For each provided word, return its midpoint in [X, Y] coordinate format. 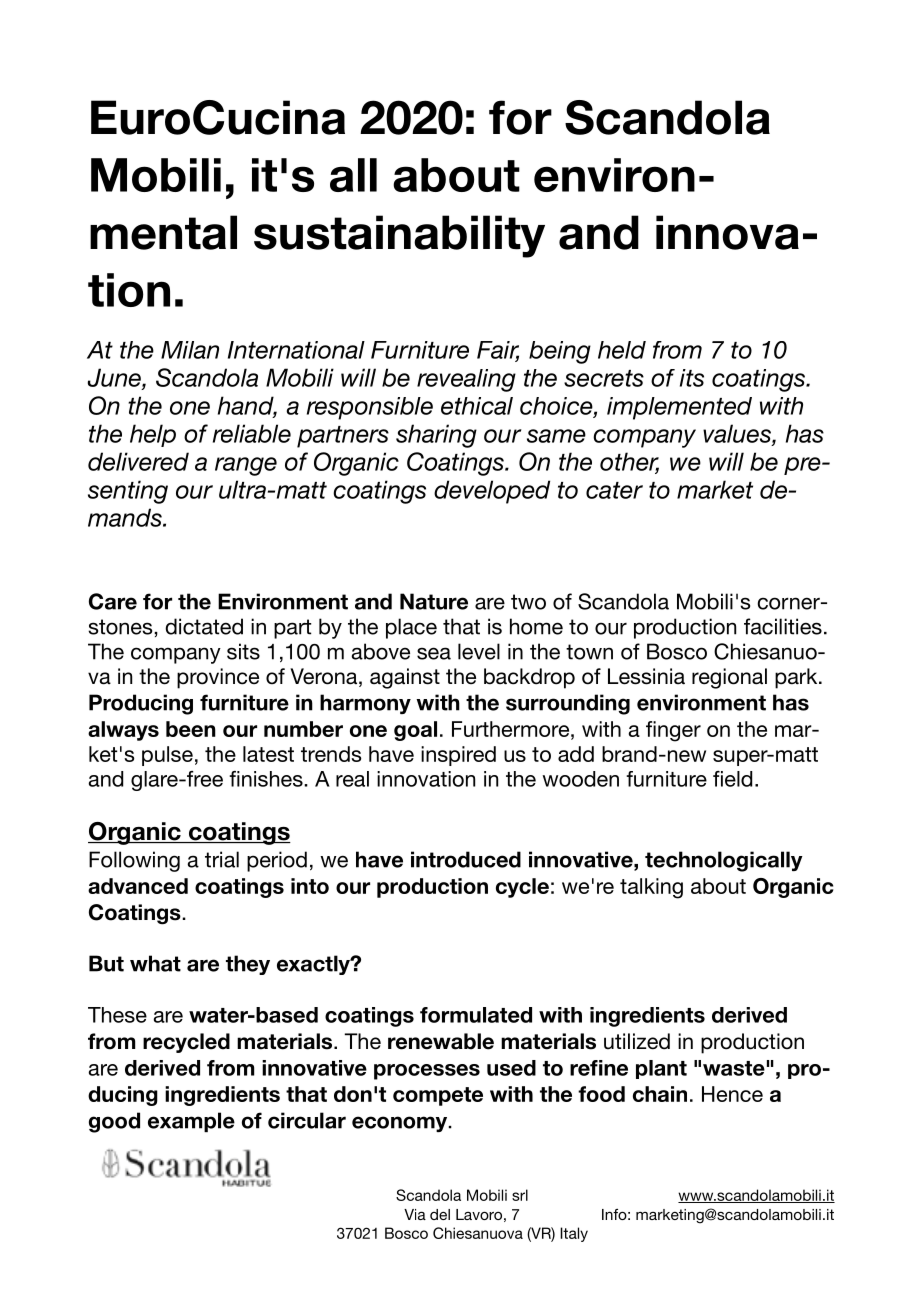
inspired [458, 756]
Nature [434, 601]
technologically [724, 861]
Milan [190, 350]
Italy [574, 1234]
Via [415, 1214]
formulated [476, 1015]
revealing [466, 380]
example [191, 1122]
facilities [783, 626]
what [155, 963]
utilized [637, 1041]
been [191, 729]
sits [243, 651]
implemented [679, 408]
